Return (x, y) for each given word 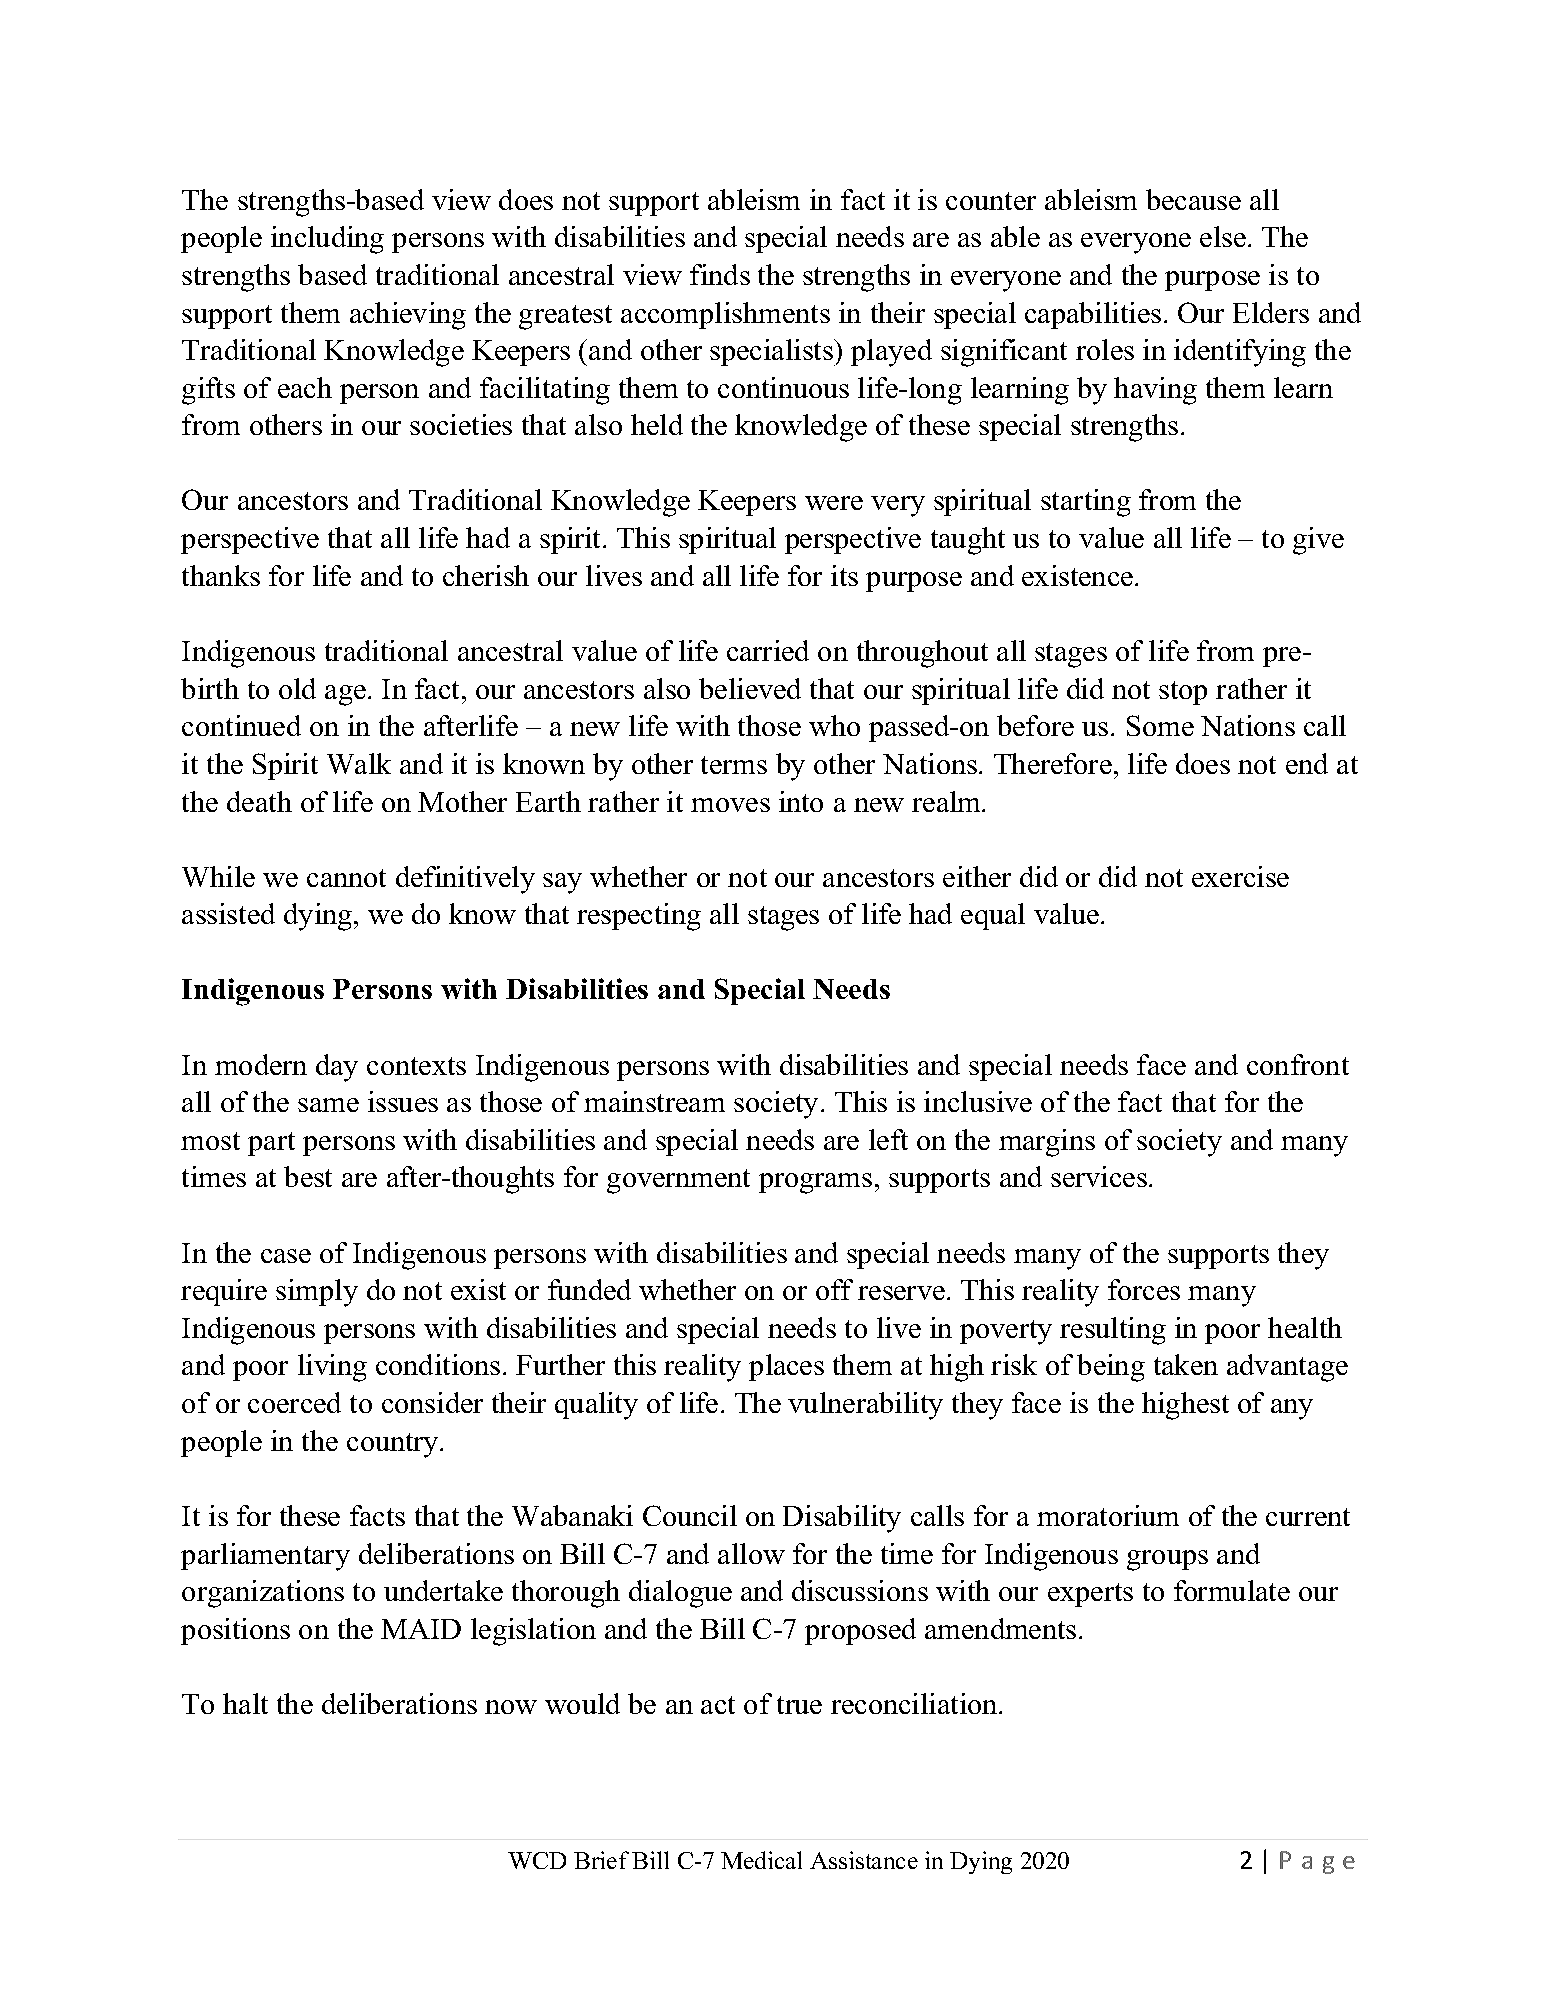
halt (245, 1703)
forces (1144, 1289)
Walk (359, 763)
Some (1160, 725)
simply (317, 1293)
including (327, 240)
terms (734, 765)
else (1223, 236)
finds (720, 274)
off (834, 1289)
